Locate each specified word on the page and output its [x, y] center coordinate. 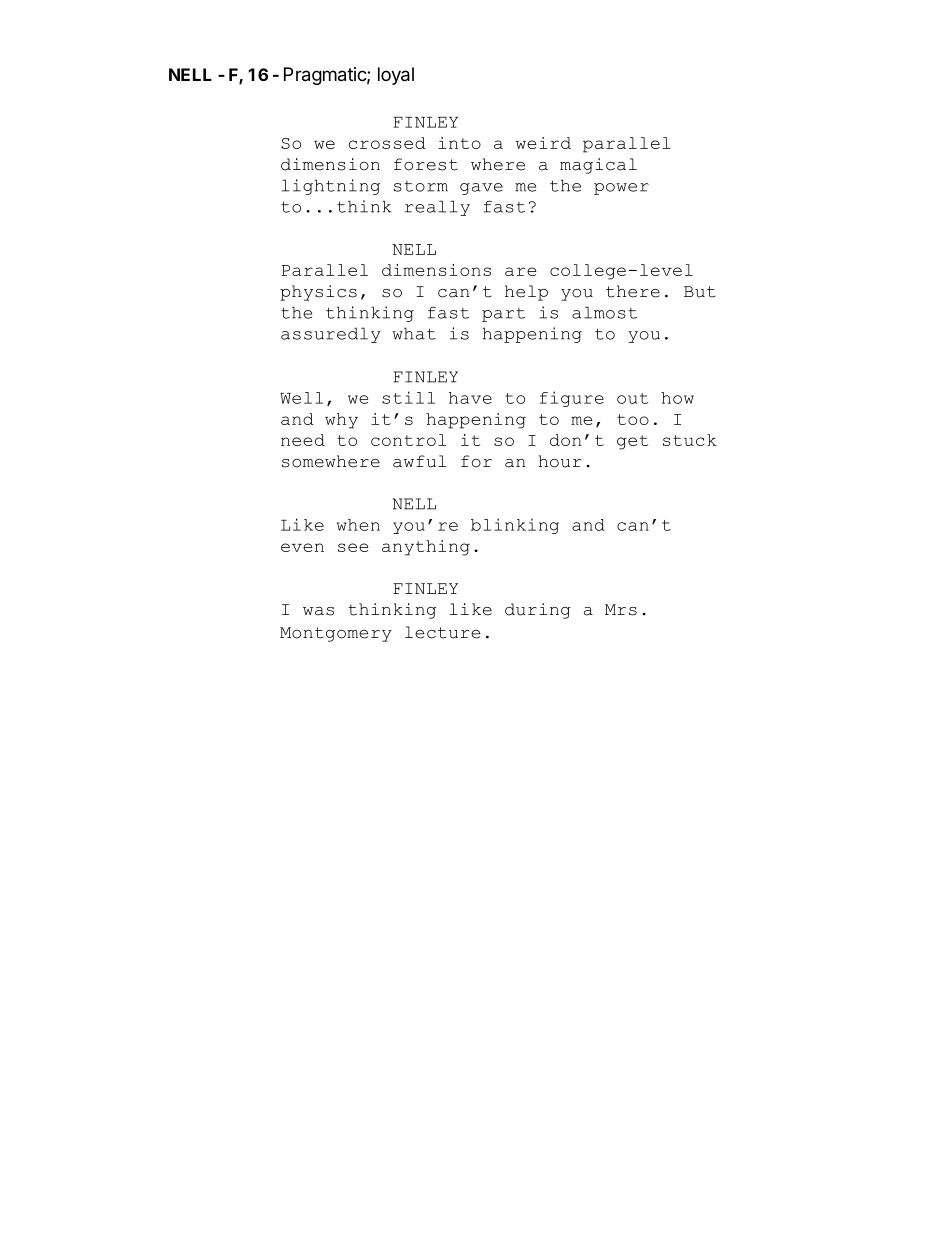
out [633, 398]
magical [598, 166]
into [459, 143]
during [538, 611]
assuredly [331, 335]
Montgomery [336, 634]
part [503, 315]
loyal [396, 76]
